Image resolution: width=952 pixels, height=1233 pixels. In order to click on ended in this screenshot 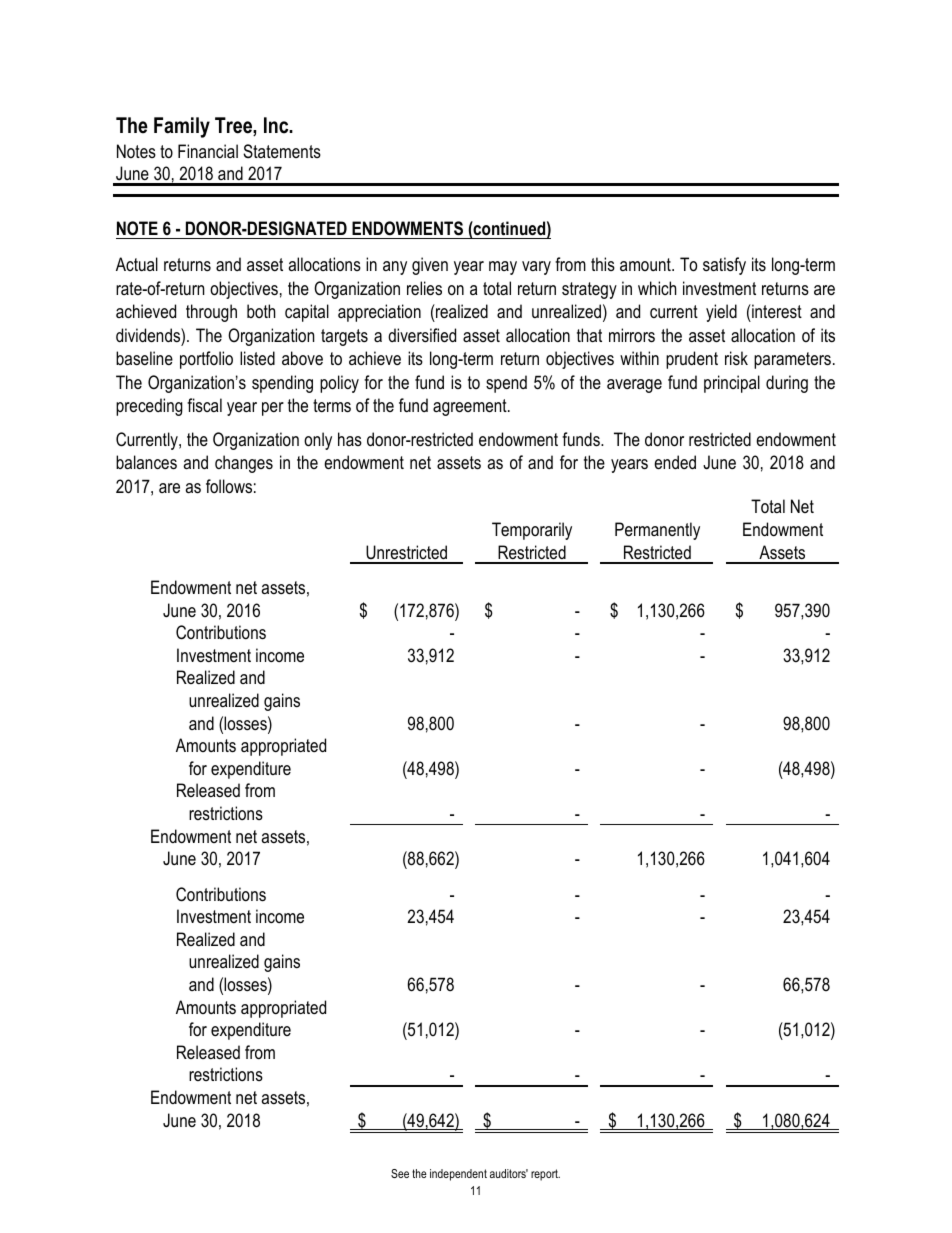, I will do `click(675, 462)`.
